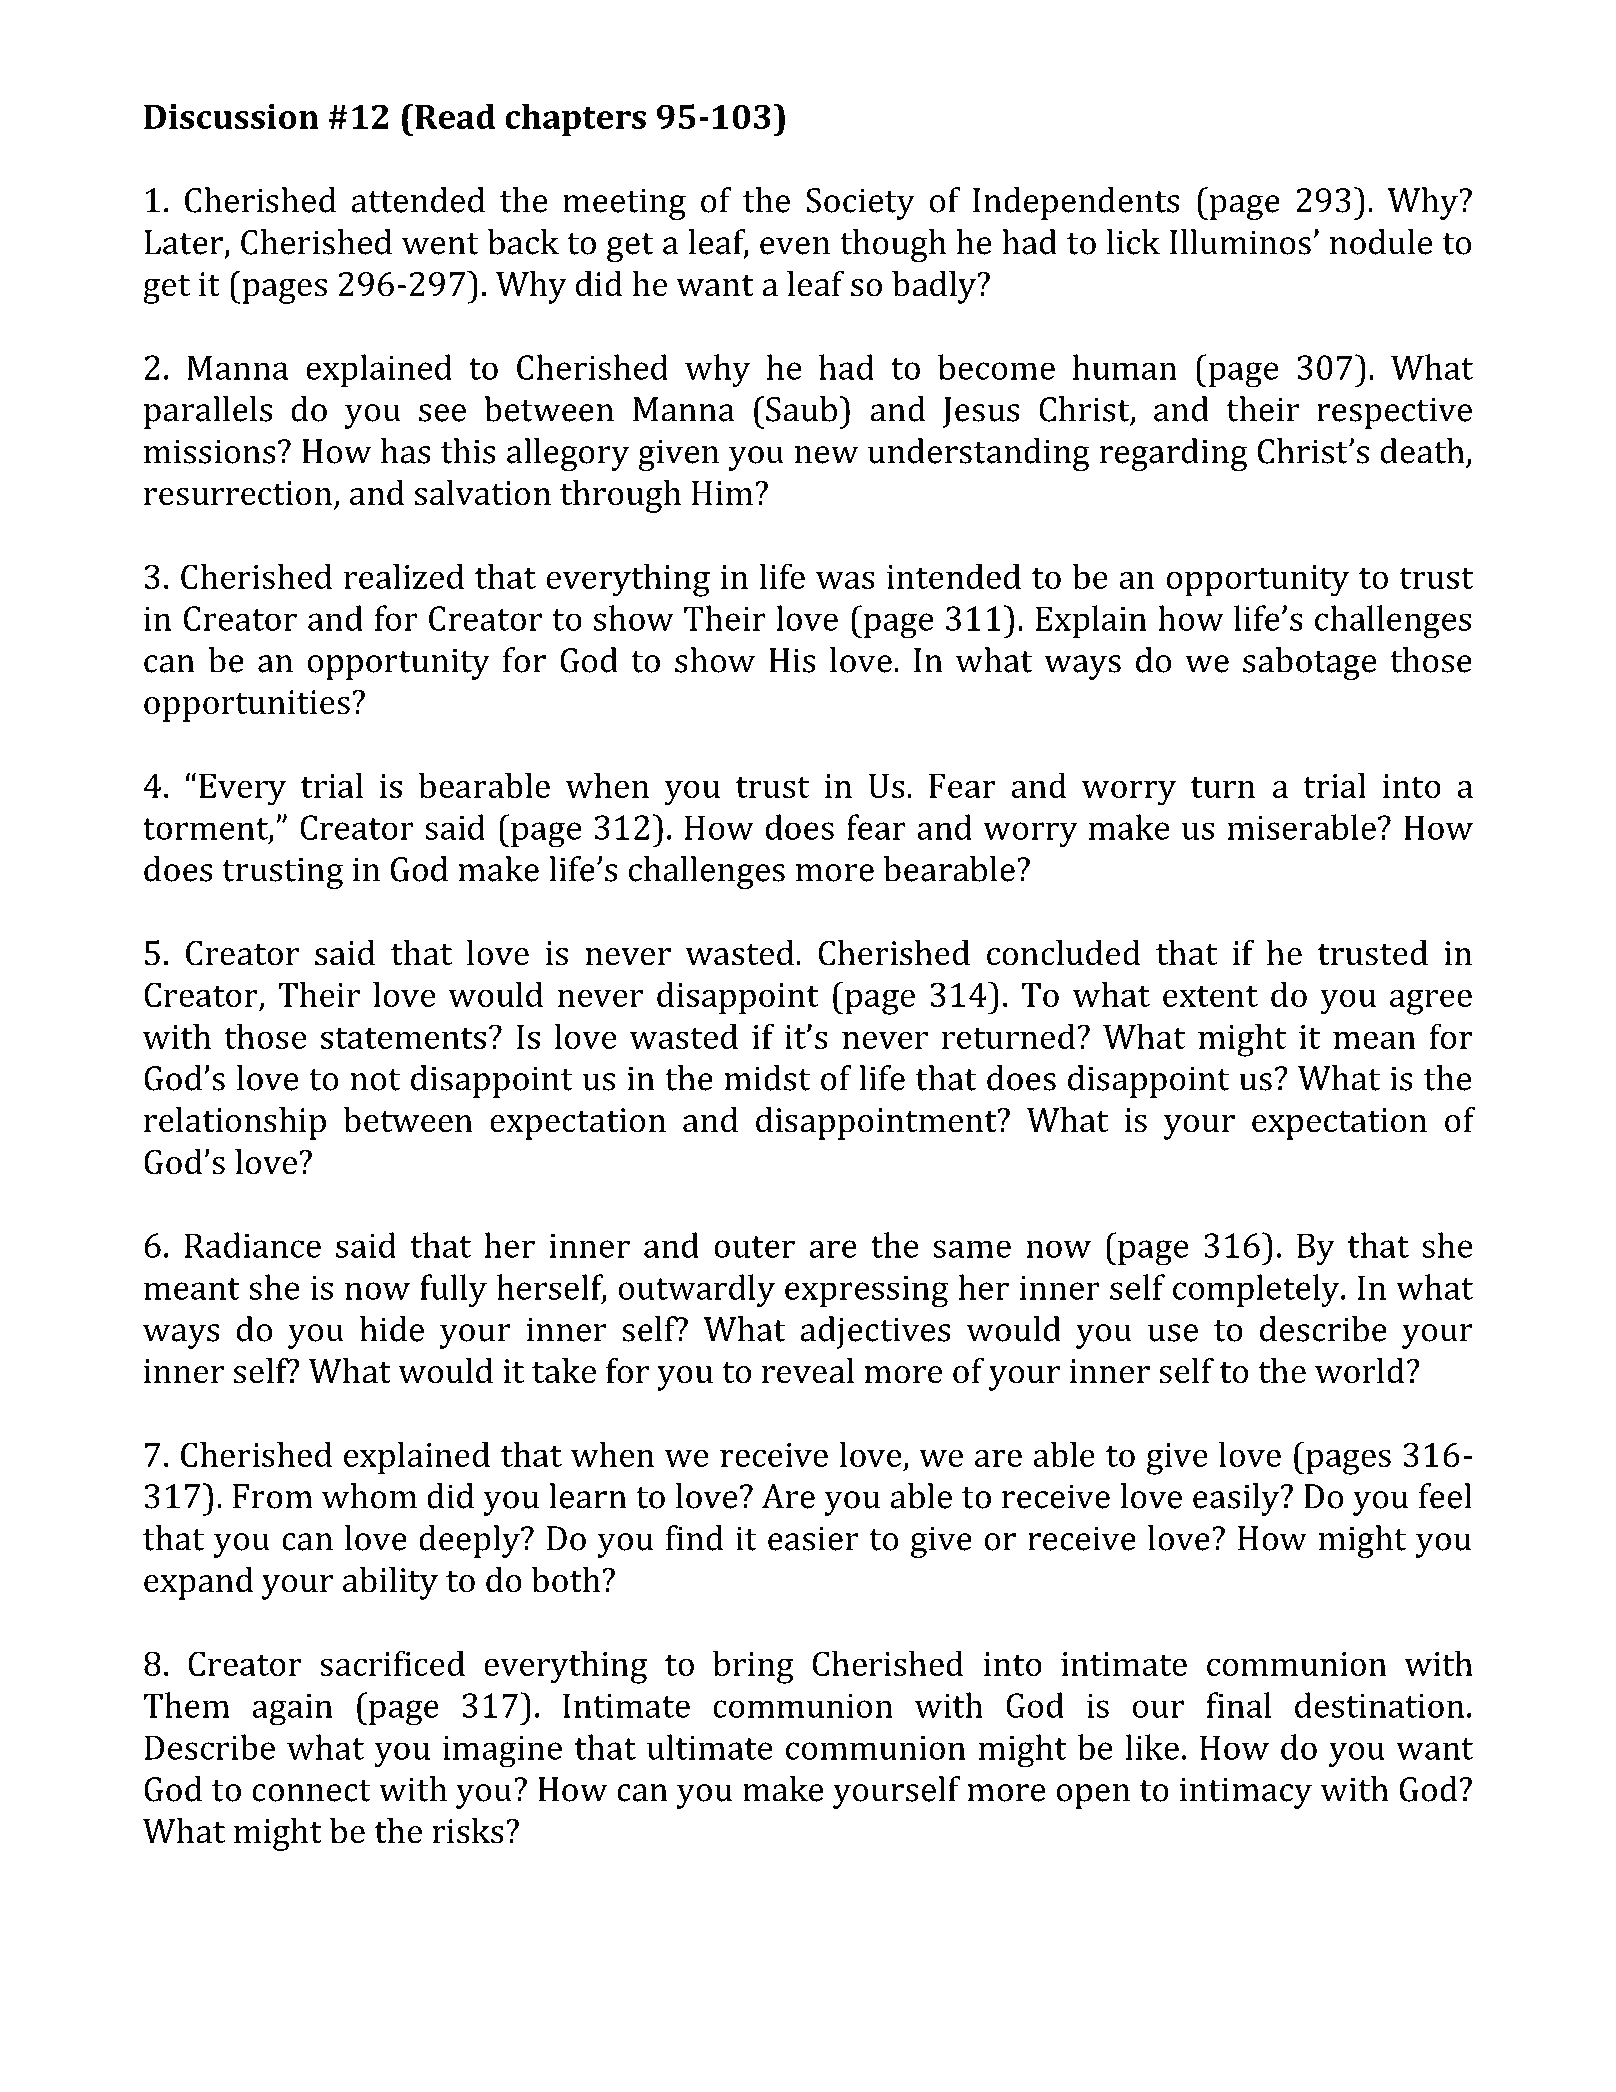  What do you see at coordinates (403, 1038) in the screenshot?
I see `statements` at bounding box center [403, 1038].
